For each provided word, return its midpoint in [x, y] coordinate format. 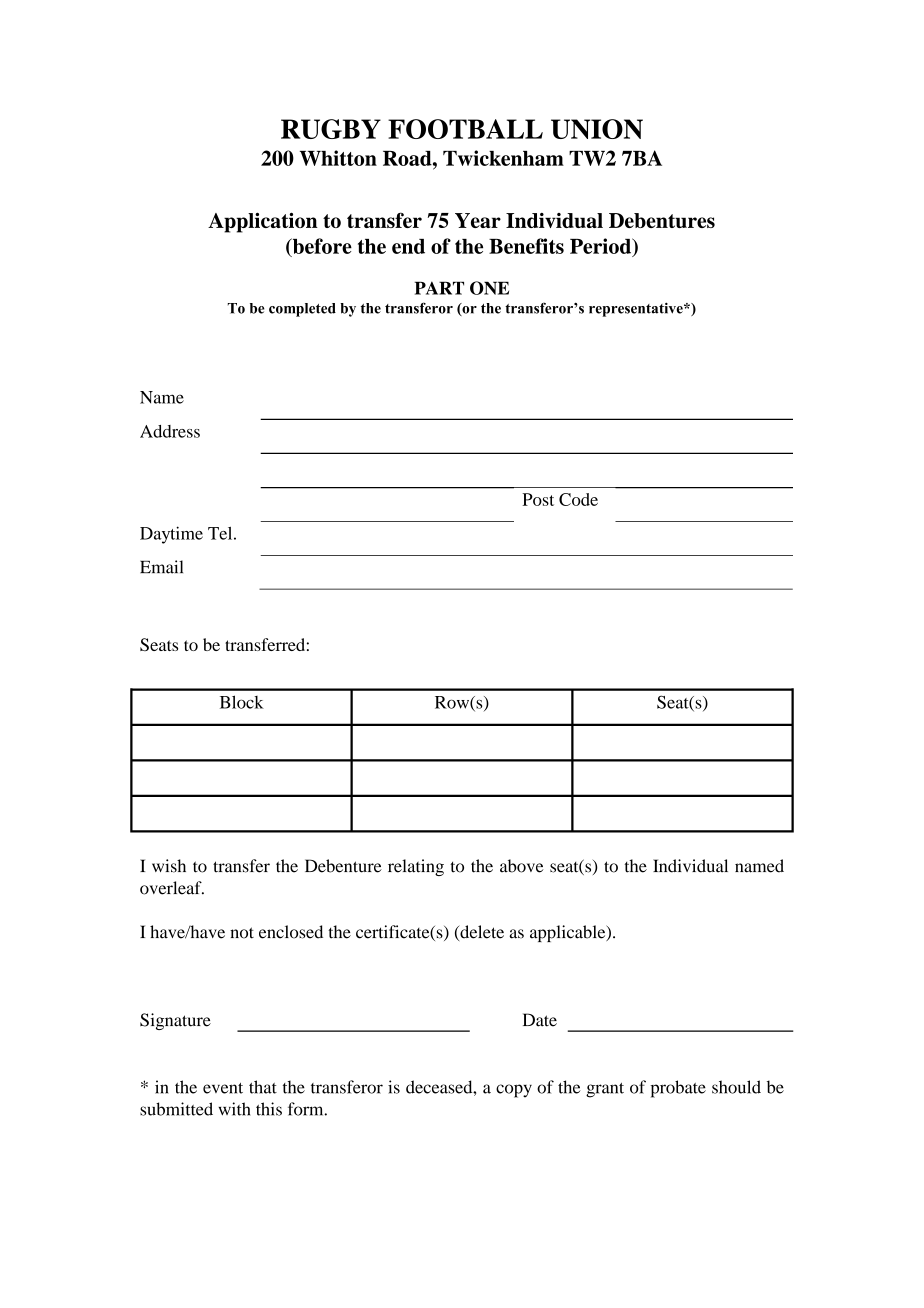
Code [578, 499]
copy [514, 1091]
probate [678, 1089]
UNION [597, 129]
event [223, 1088]
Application [263, 222]
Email [161, 567]
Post [538, 499]
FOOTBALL [465, 129]
